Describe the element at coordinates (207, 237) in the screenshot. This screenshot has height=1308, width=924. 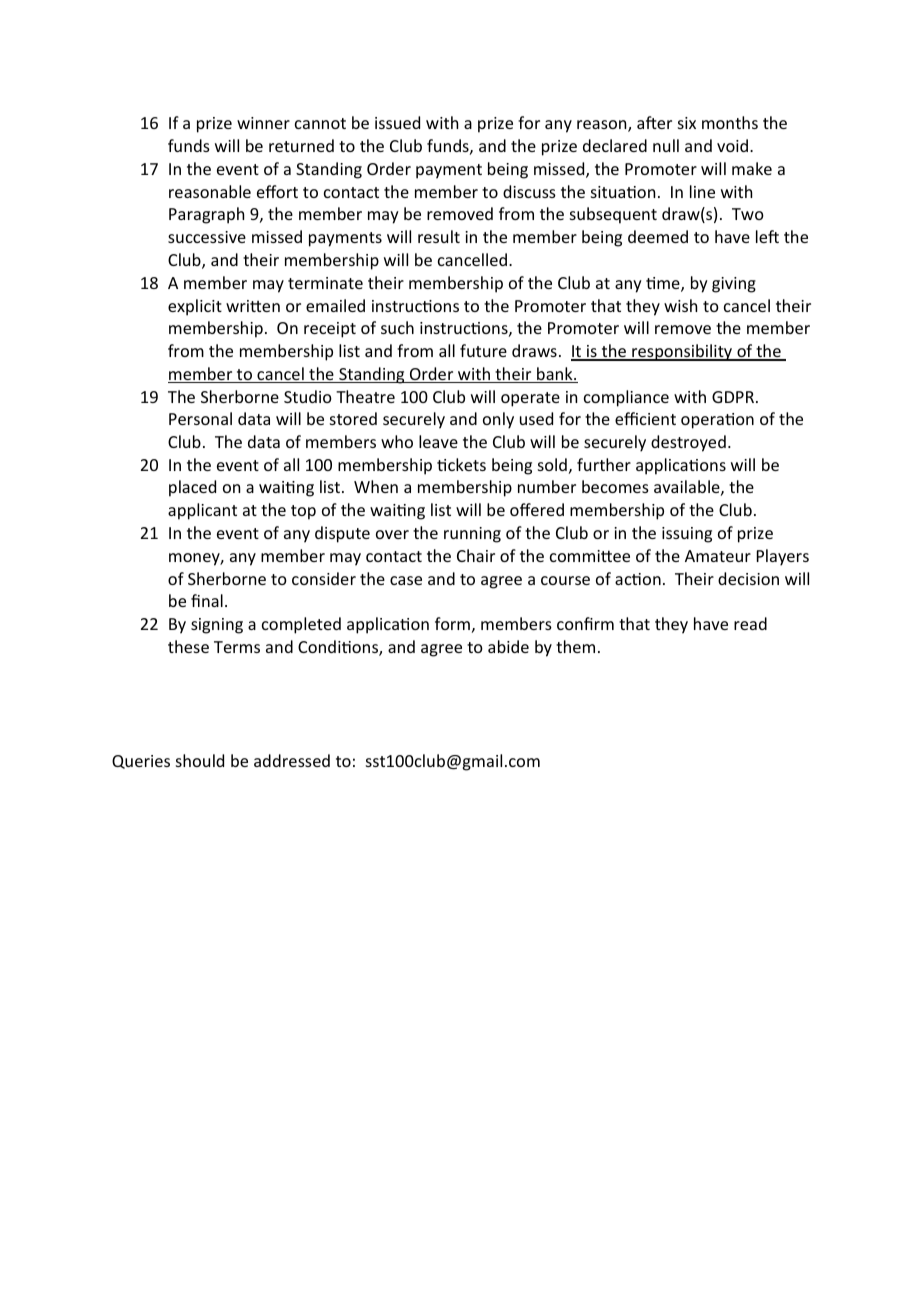
I see `successive` at that location.
